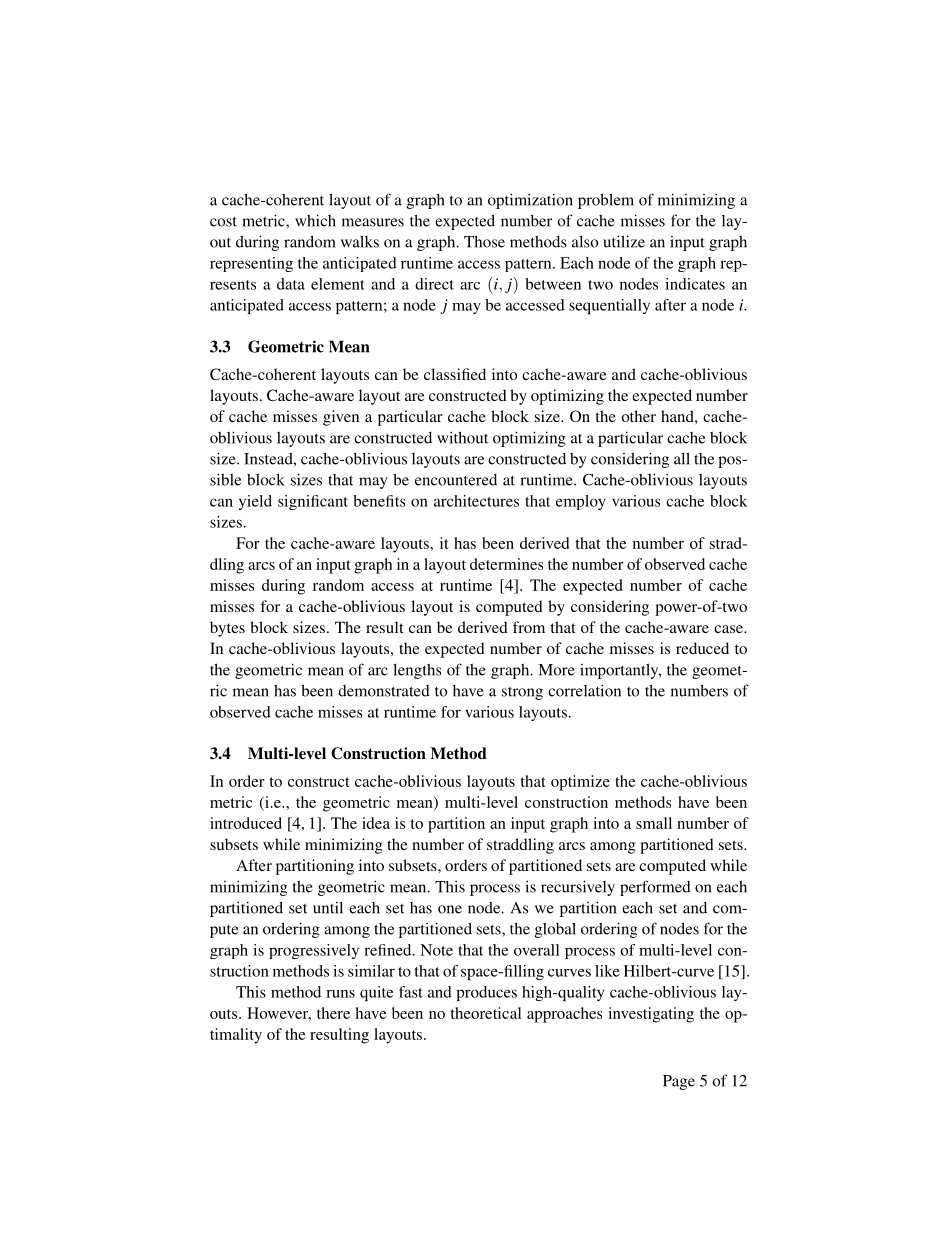 The image size is (952, 1233). Describe the element at coordinates (506, 564) in the screenshot. I see `determines` at that location.
